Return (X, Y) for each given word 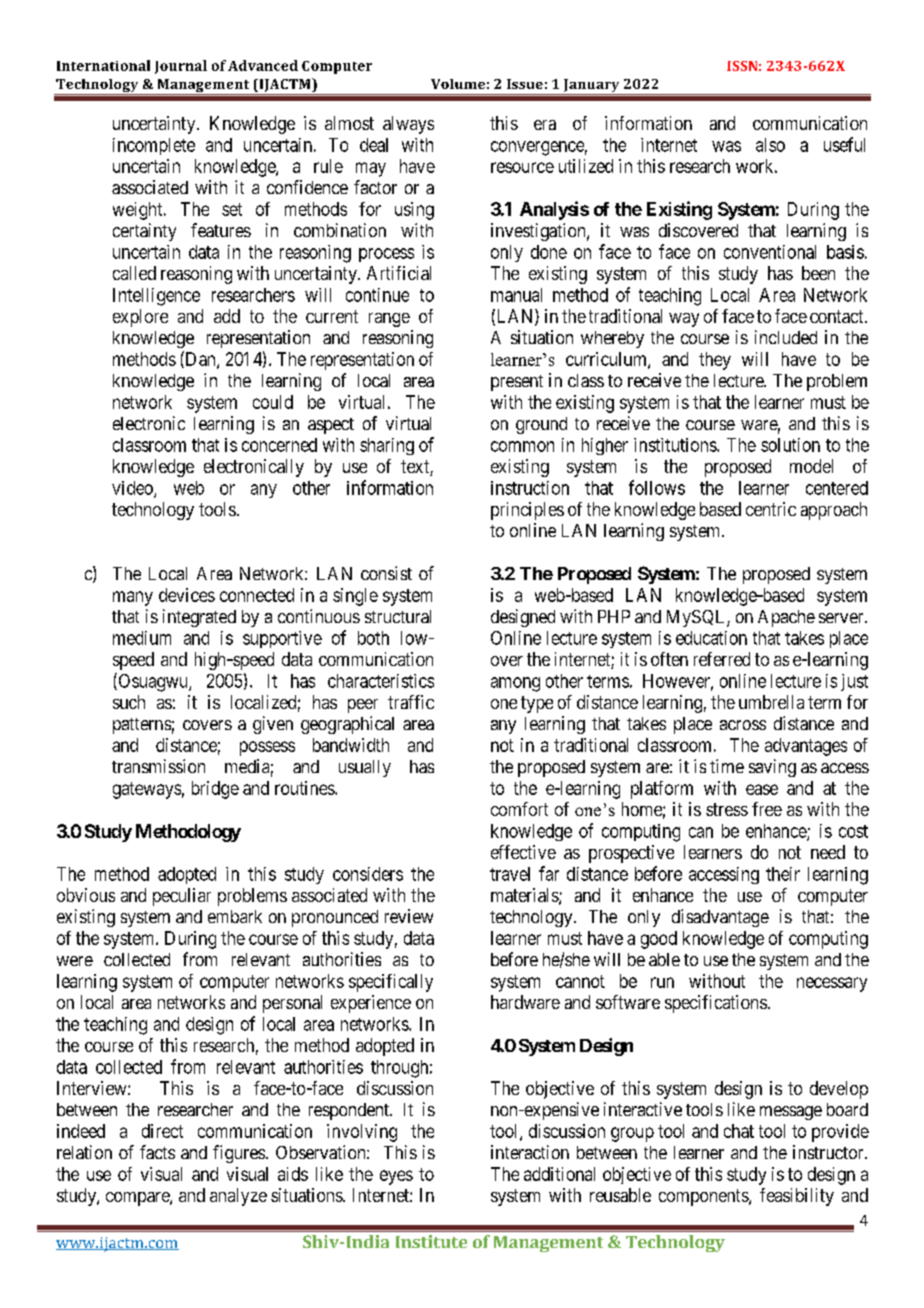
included (786, 337)
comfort (519, 809)
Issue (525, 84)
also (770, 145)
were (75, 961)
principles (527, 511)
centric (771, 509)
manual (516, 295)
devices (187, 595)
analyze (238, 1197)
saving (772, 768)
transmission (158, 766)
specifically (391, 983)
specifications (716, 1004)
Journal (181, 67)
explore (140, 318)
